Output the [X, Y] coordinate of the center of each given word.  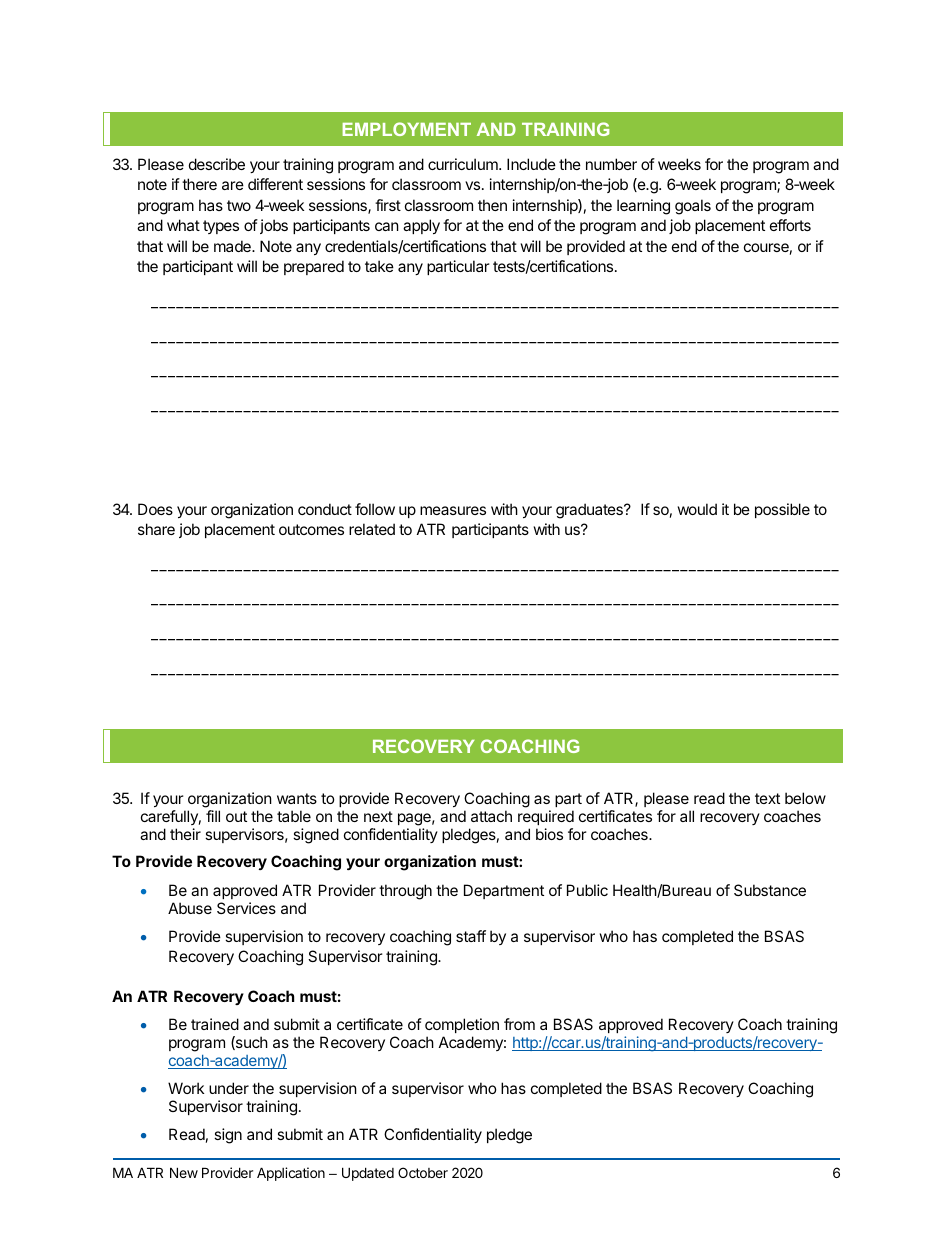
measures [453, 510]
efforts [790, 225]
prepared [314, 267]
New [184, 1172]
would [697, 509]
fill [213, 816]
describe [217, 164]
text [767, 798]
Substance [770, 890]
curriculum [464, 164]
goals [693, 207]
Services [246, 908]
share [156, 529]
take [379, 266]
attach [491, 816]
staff [471, 936]
